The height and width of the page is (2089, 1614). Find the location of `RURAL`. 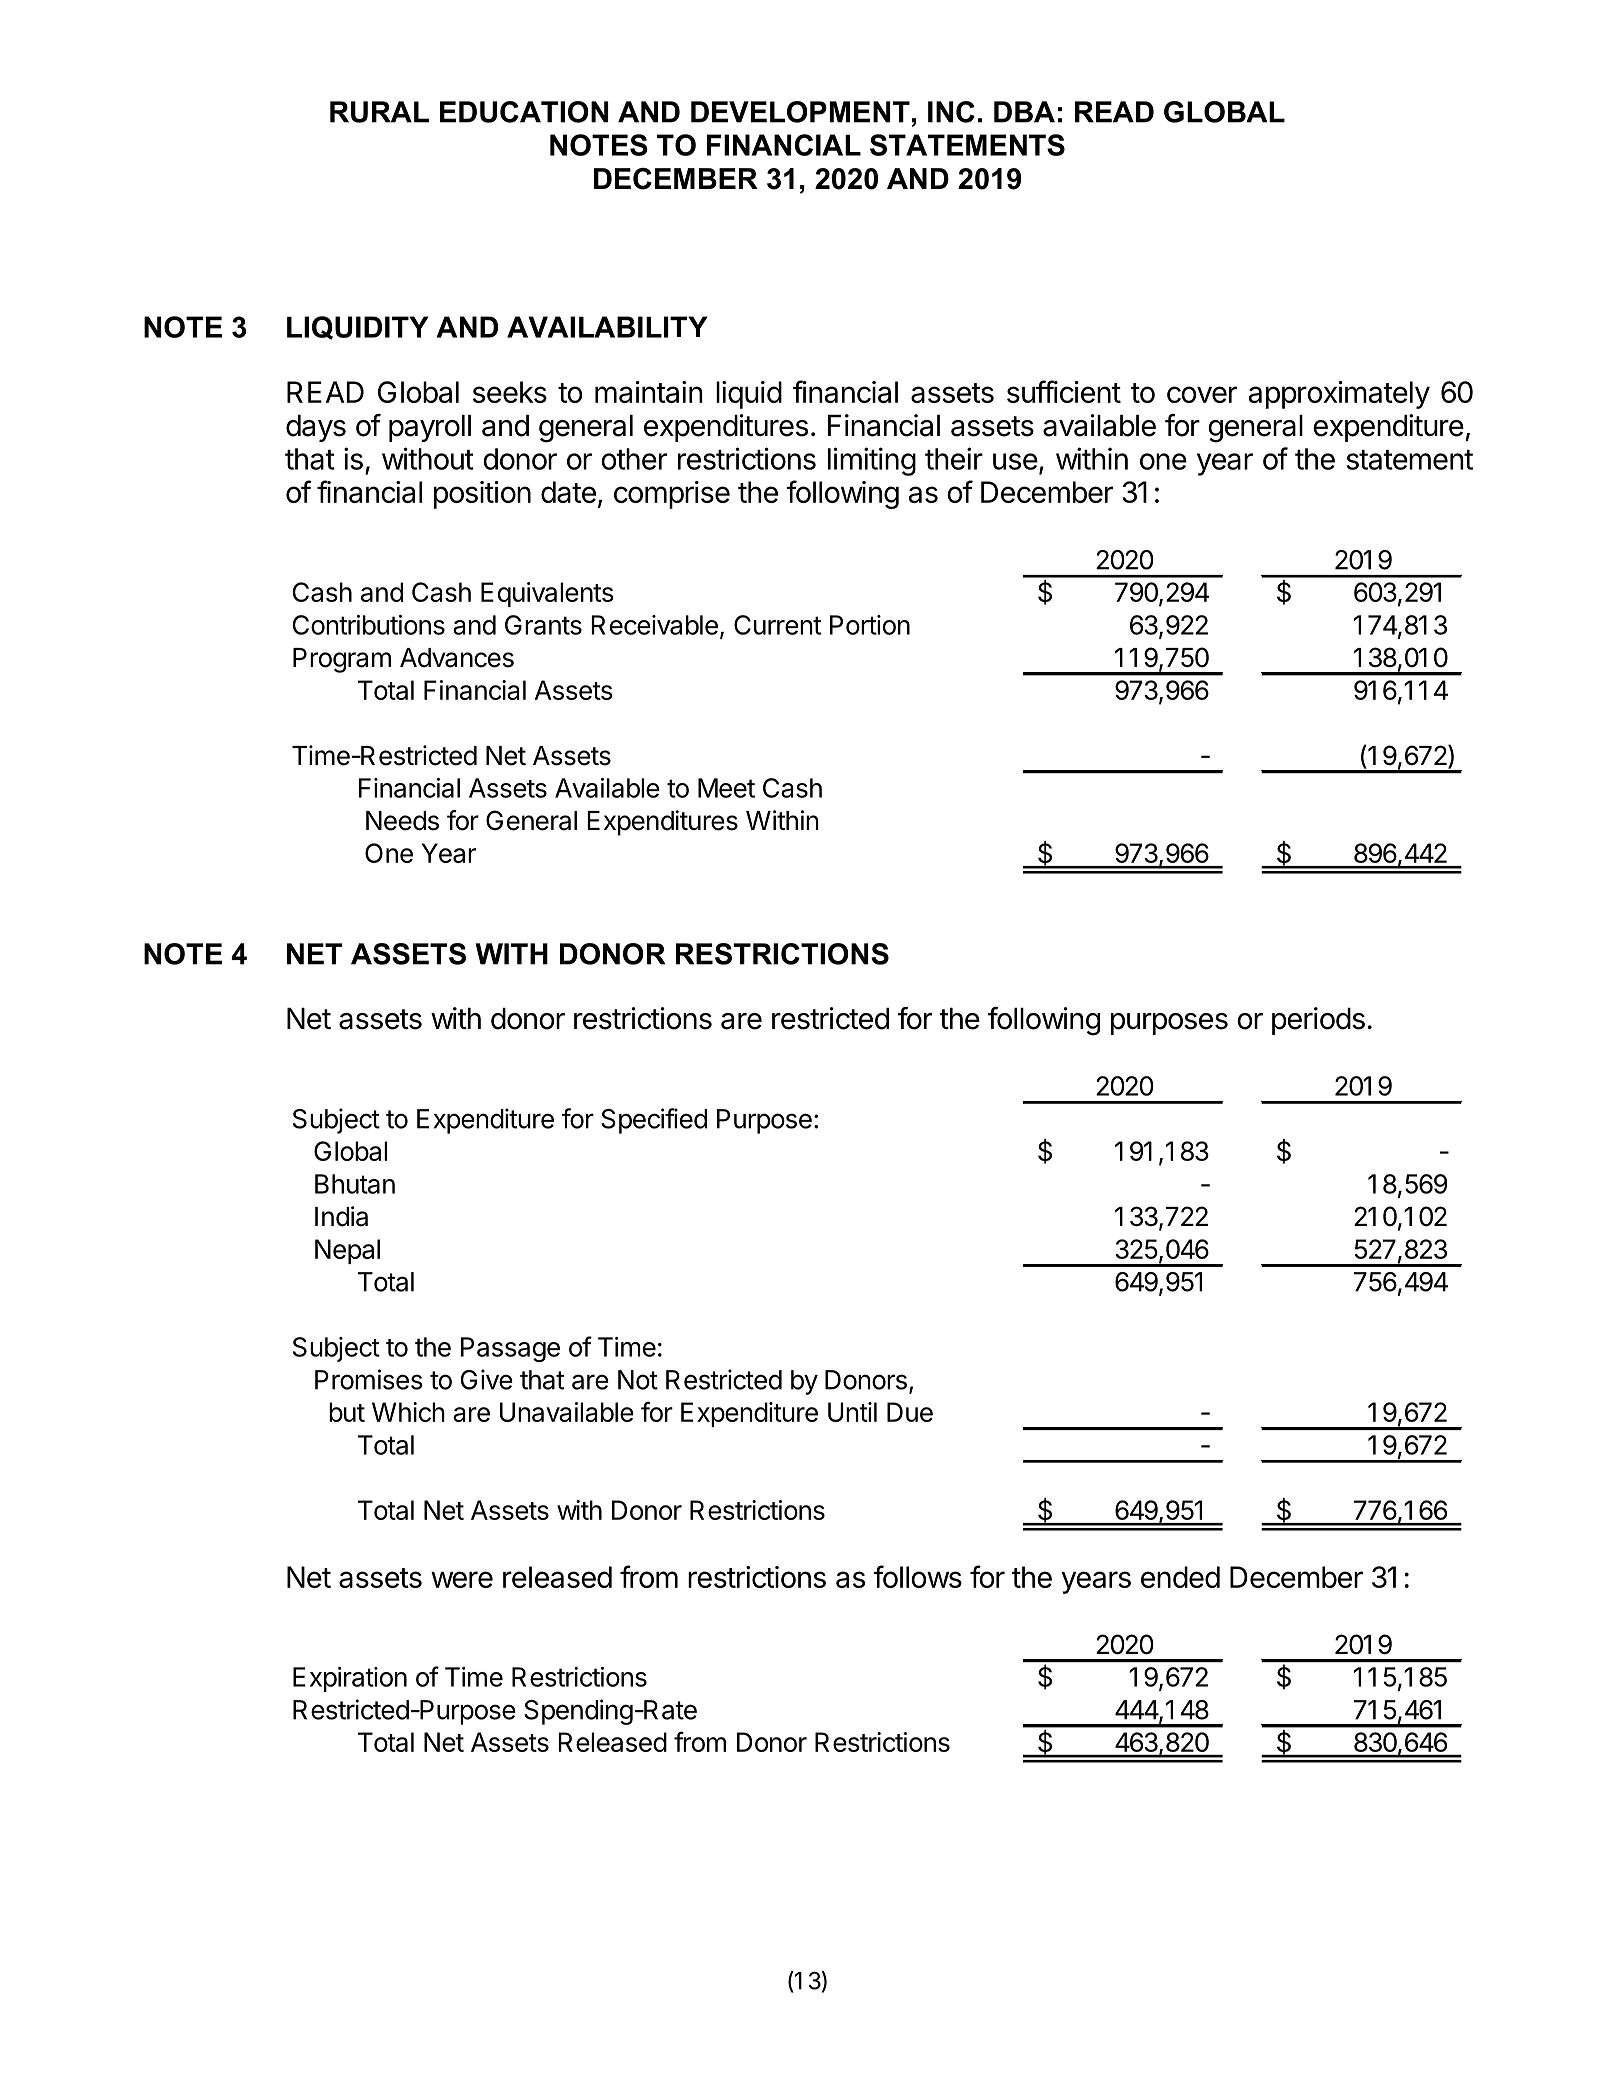

RURAL is located at coordinates (379, 112).
